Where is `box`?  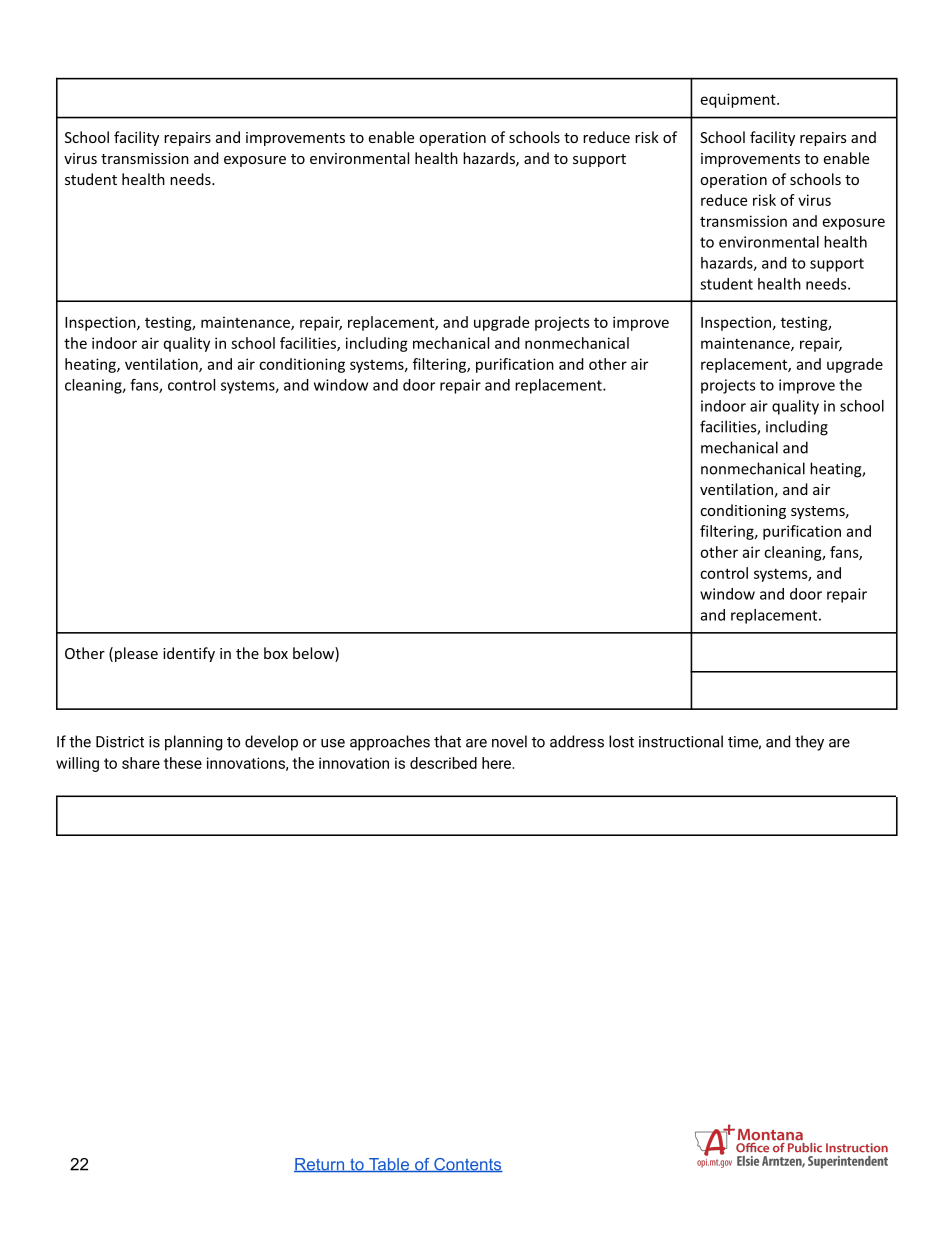
box is located at coordinates (276, 653).
